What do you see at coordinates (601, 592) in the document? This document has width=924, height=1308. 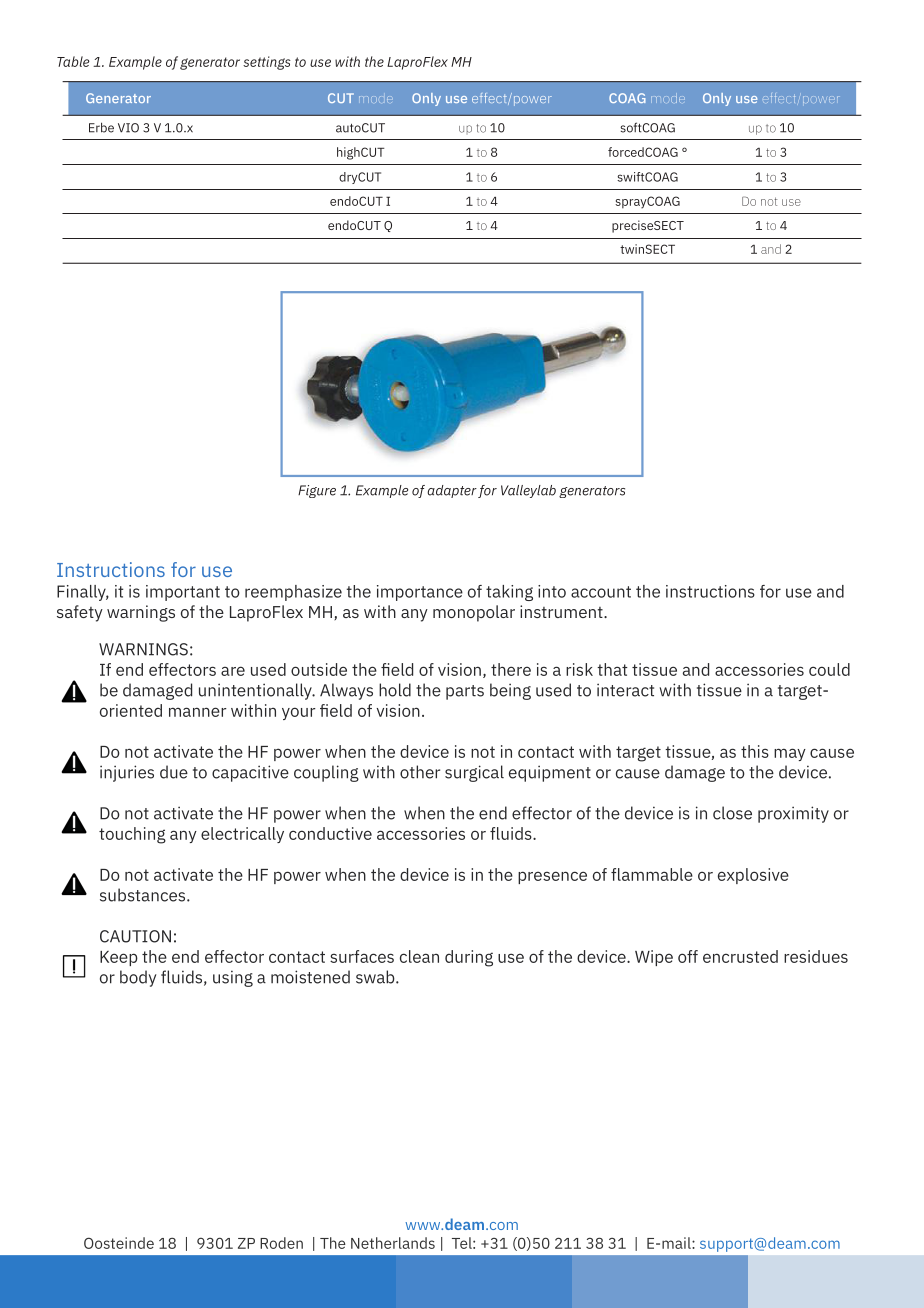 I see `account` at bounding box center [601, 592].
